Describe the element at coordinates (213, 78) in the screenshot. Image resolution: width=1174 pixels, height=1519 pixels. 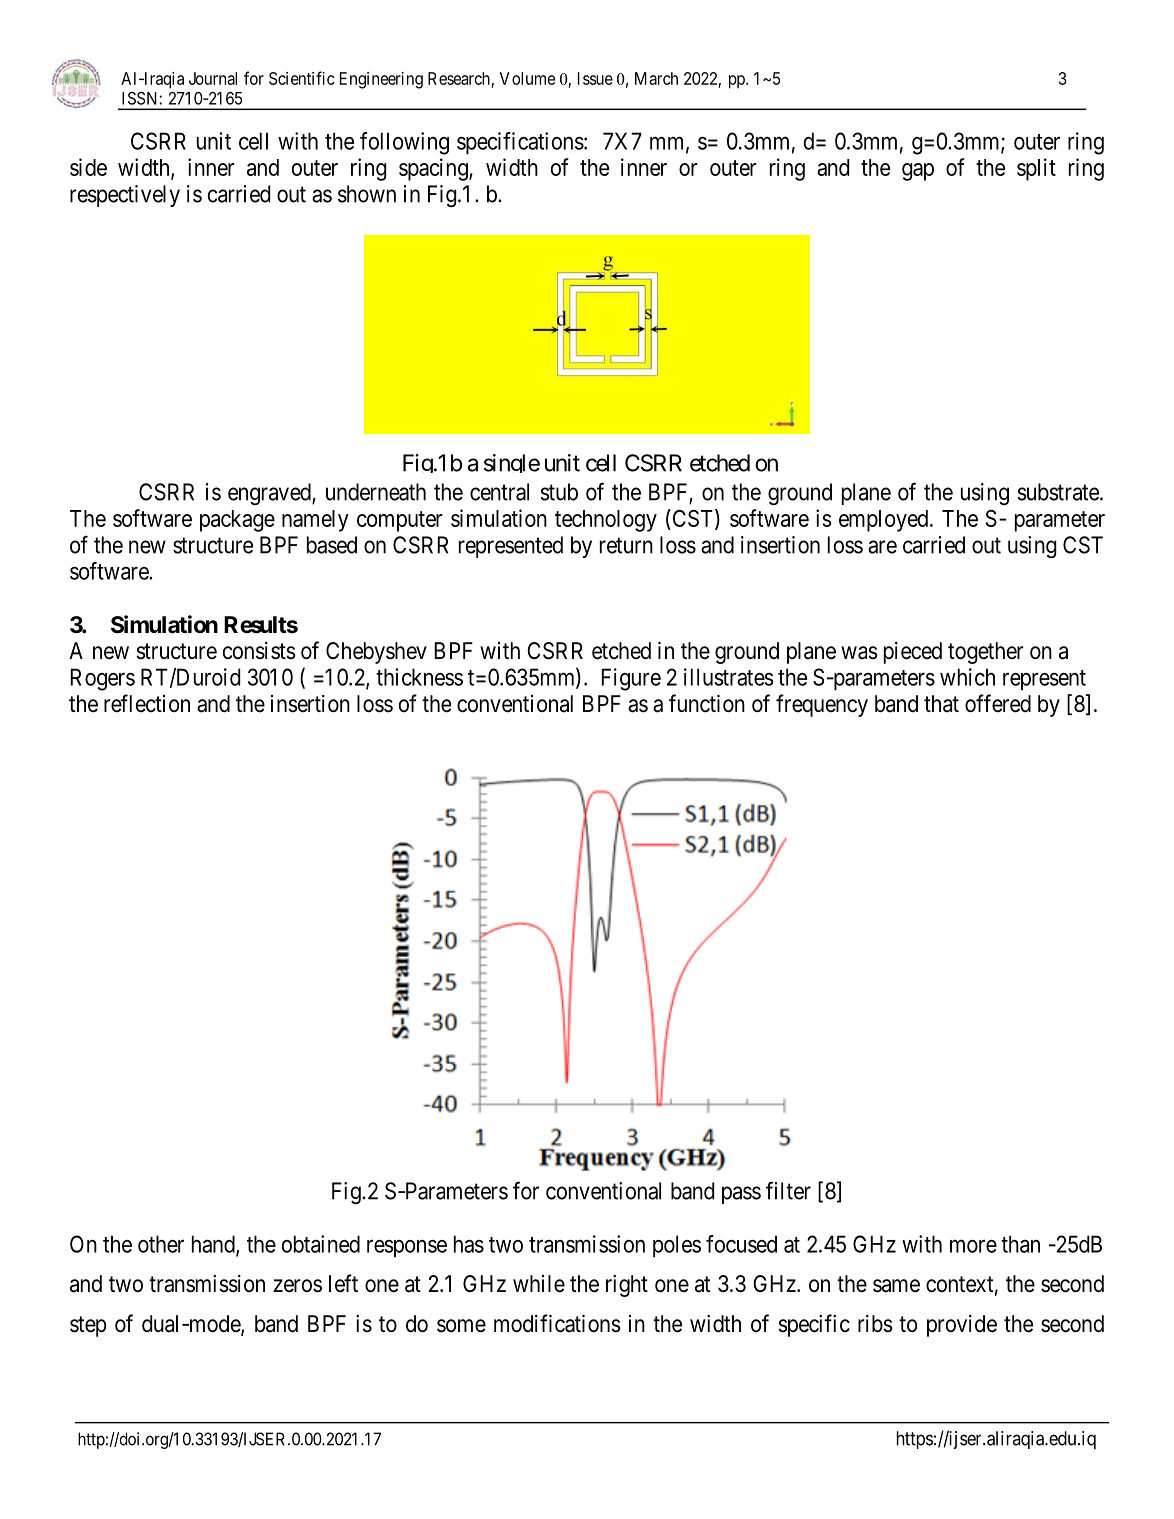
I see `Journal` at that location.
